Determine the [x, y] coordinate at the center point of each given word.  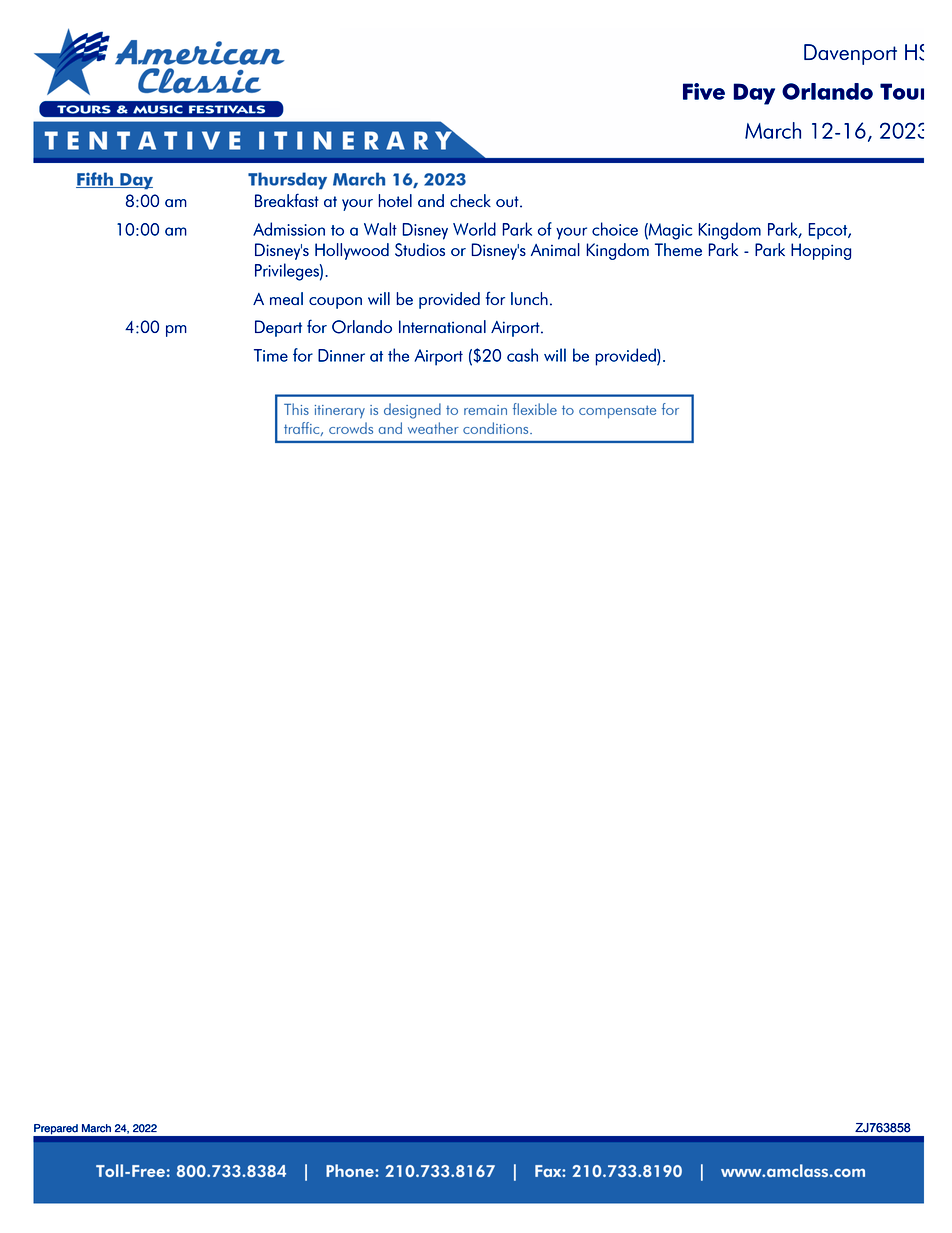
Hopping [821, 251]
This [296, 409]
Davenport [850, 54]
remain [485, 410]
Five [704, 91]
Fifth [95, 180]
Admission [289, 229]
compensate [617, 412]
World [474, 229]
